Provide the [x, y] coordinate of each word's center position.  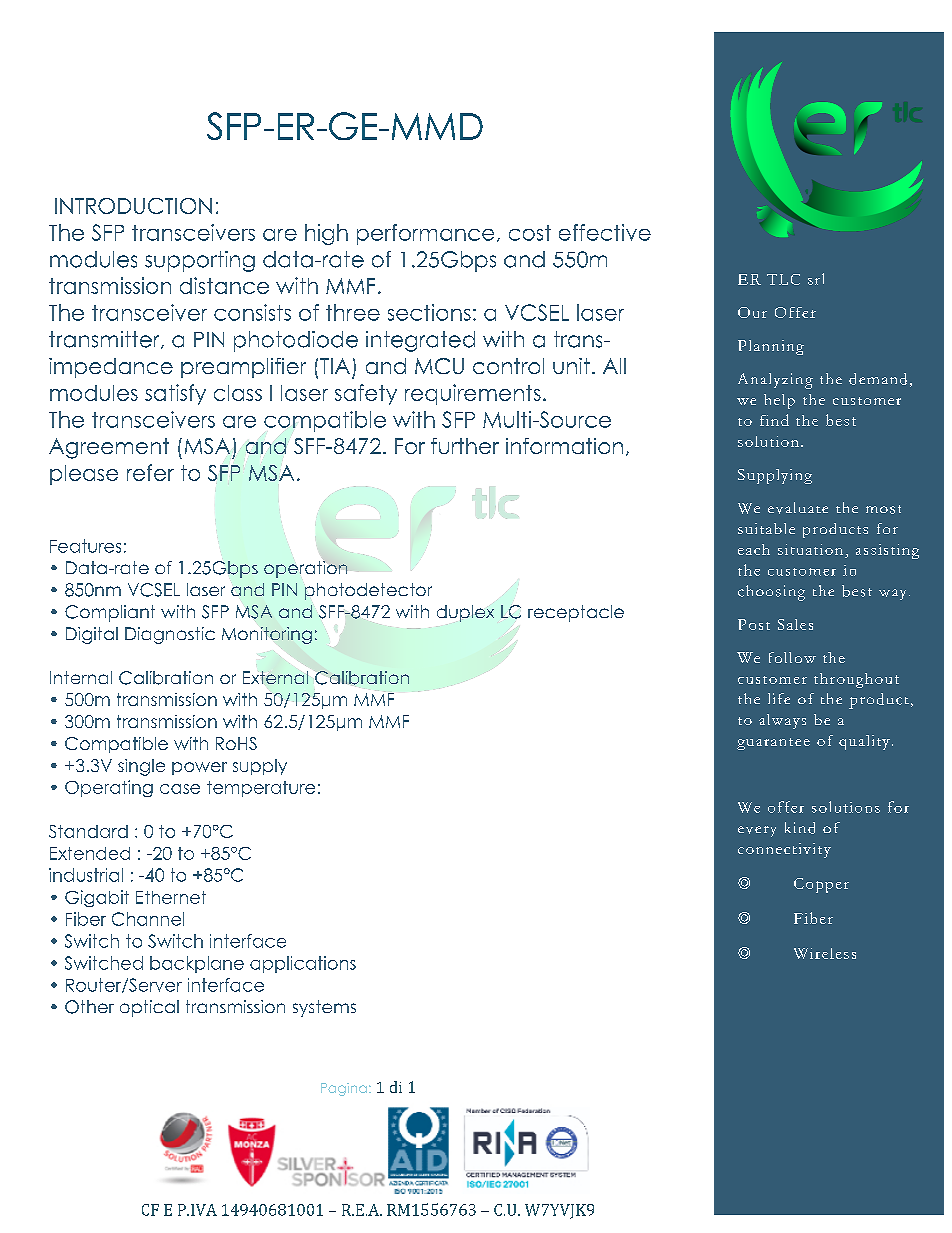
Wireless [825, 953]
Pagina [344, 1089]
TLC [783, 279]
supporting [200, 261]
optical [149, 1008]
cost [530, 233]
